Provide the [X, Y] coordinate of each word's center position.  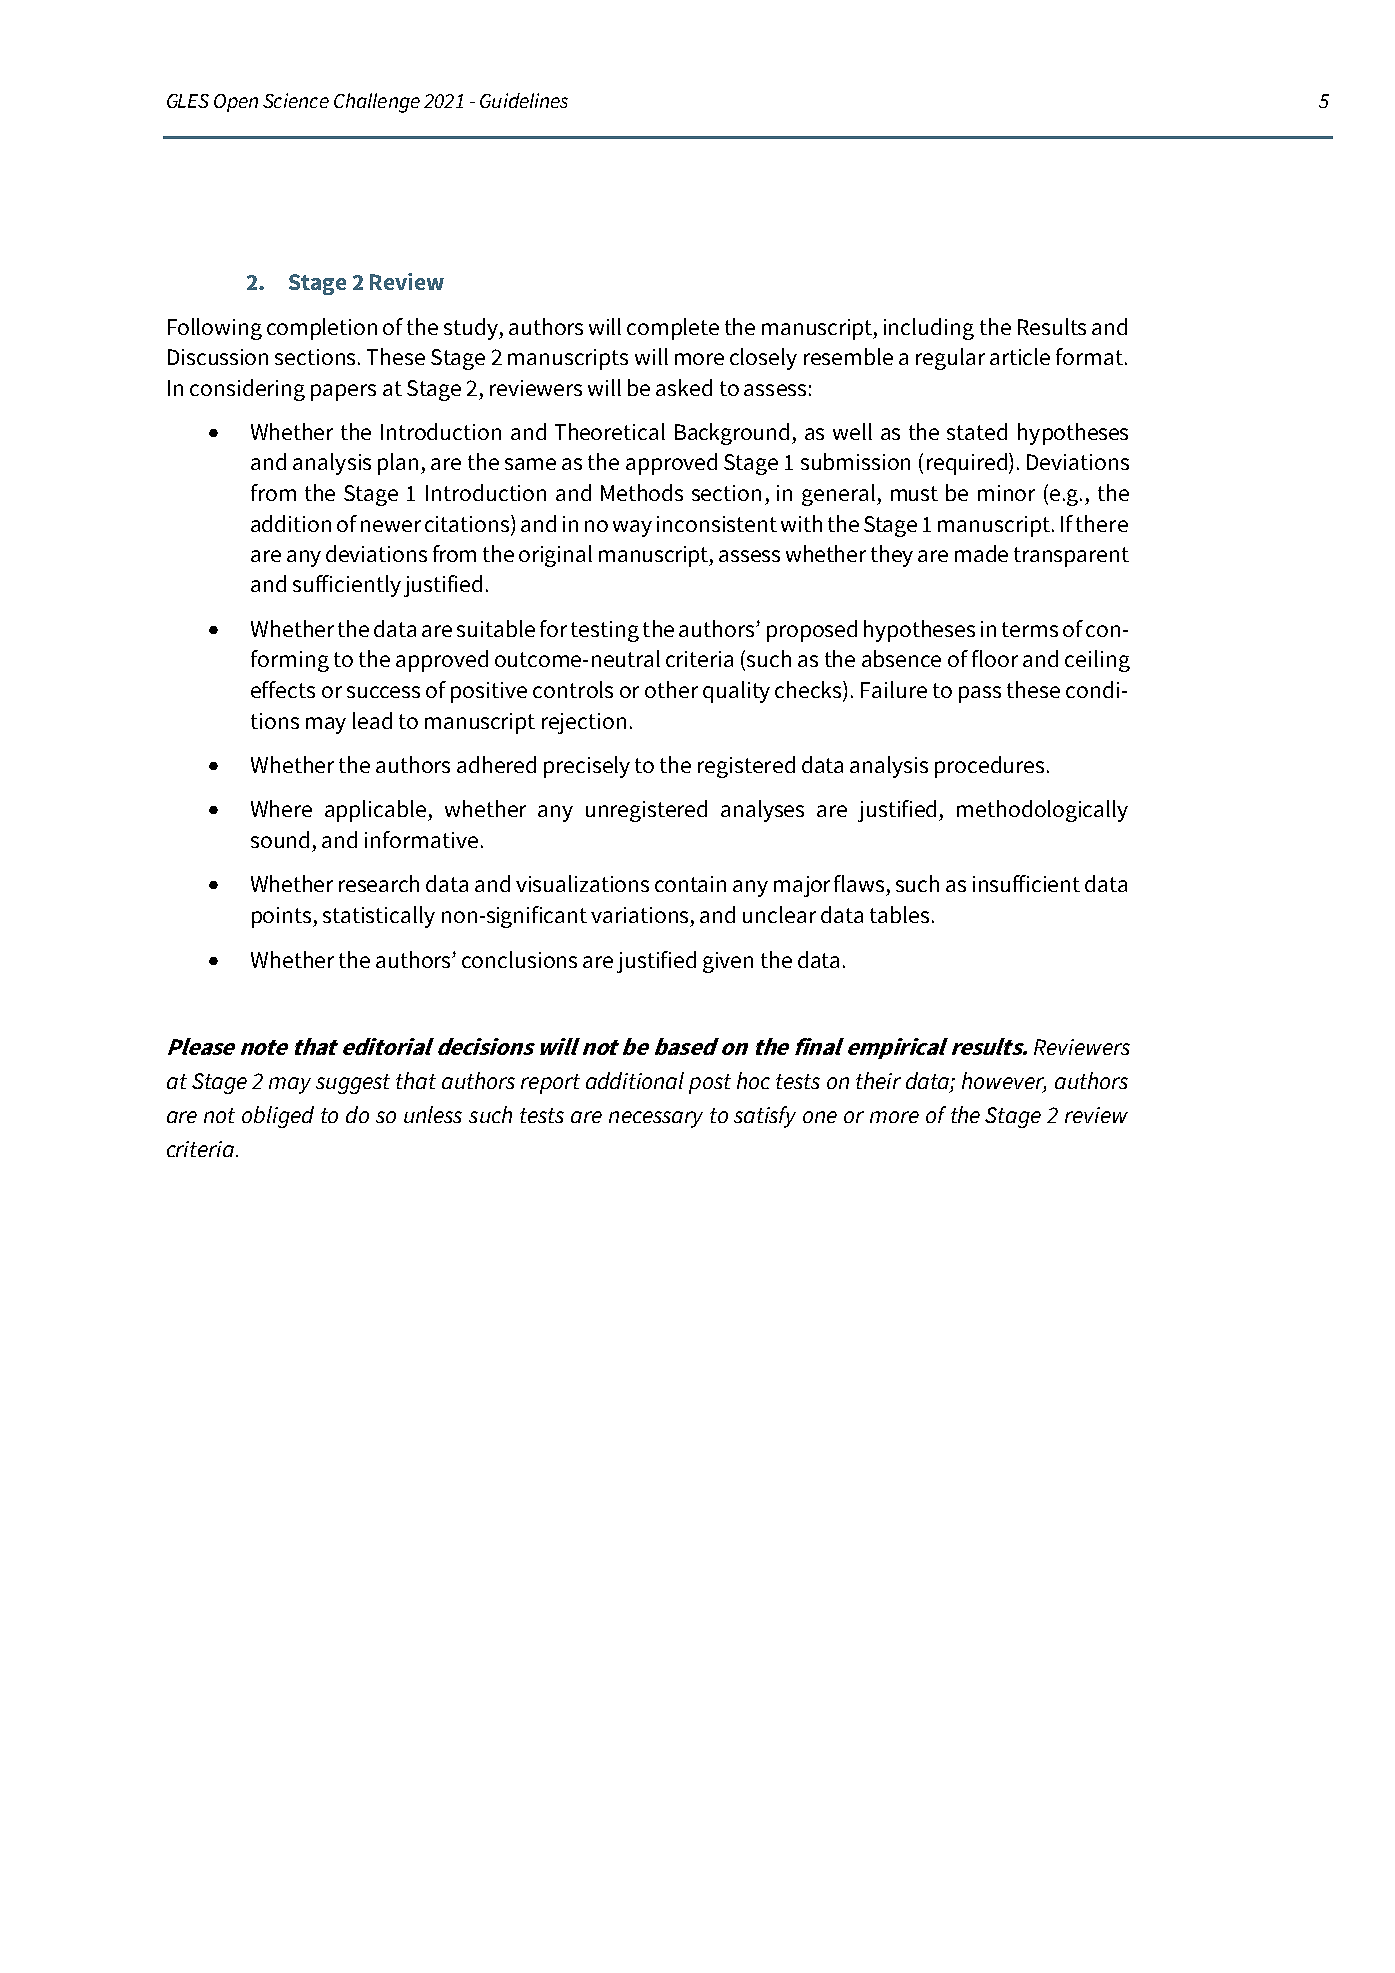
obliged [278, 1117]
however [1004, 1082]
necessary [656, 1119]
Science [296, 100]
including [929, 329]
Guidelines [524, 100]
